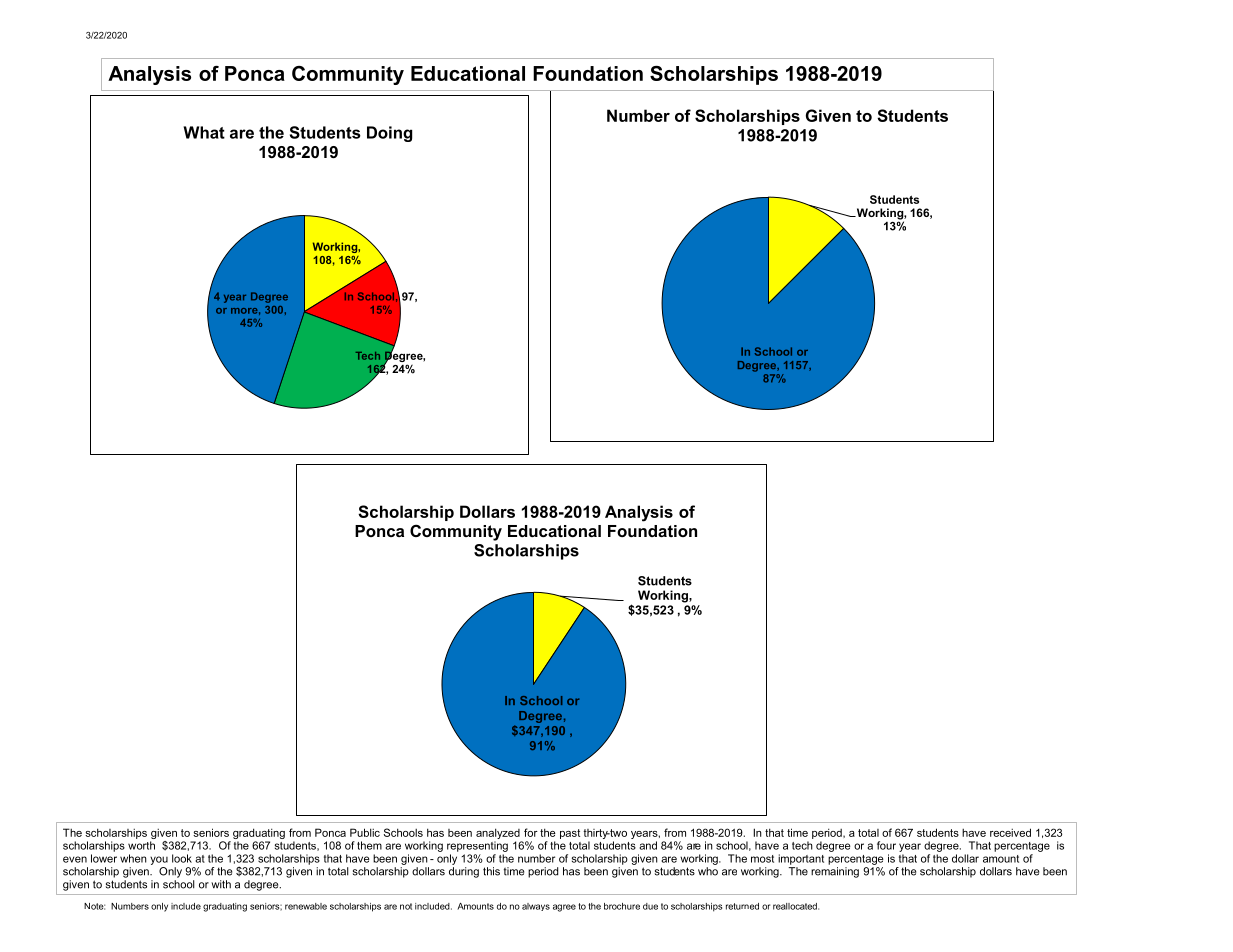  What do you see at coordinates (801, 859) in the image?
I see `important` at bounding box center [801, 859].
